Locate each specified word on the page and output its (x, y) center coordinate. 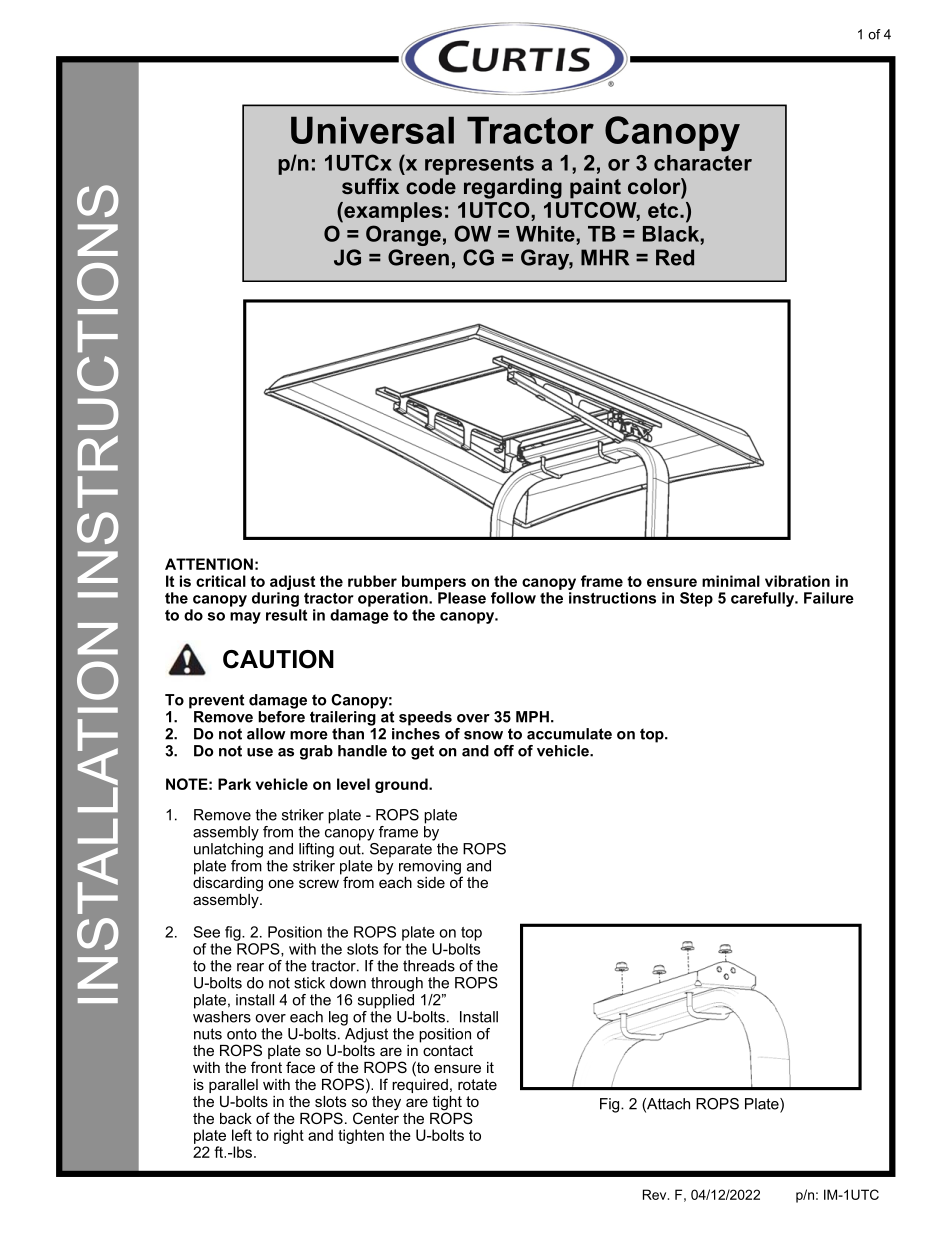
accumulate (569, 734)
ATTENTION (209, 564)
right (289, 1136)
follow (513, 598)
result (286, 615)
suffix (370, 186)
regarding (513, 188)
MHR (605, 257)
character (703, 163)
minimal (731, 581)
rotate (477, 1084)
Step (696, 599)
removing (431, 868)
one (281, 883)
